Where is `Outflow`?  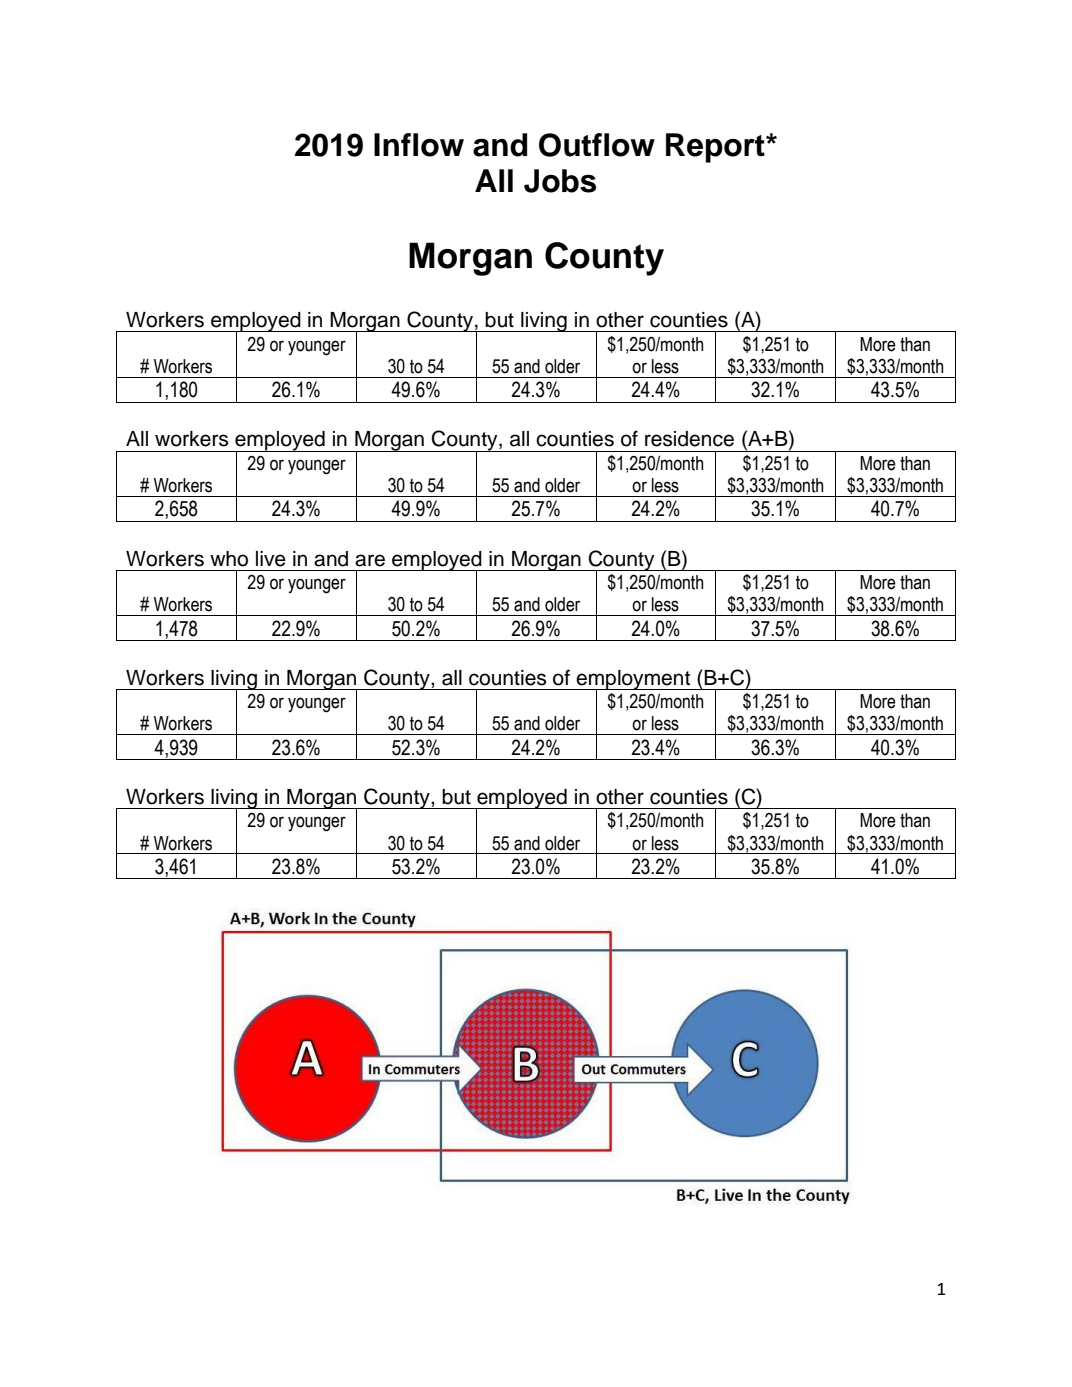
Outflow is located at coordinates (597, 145).
